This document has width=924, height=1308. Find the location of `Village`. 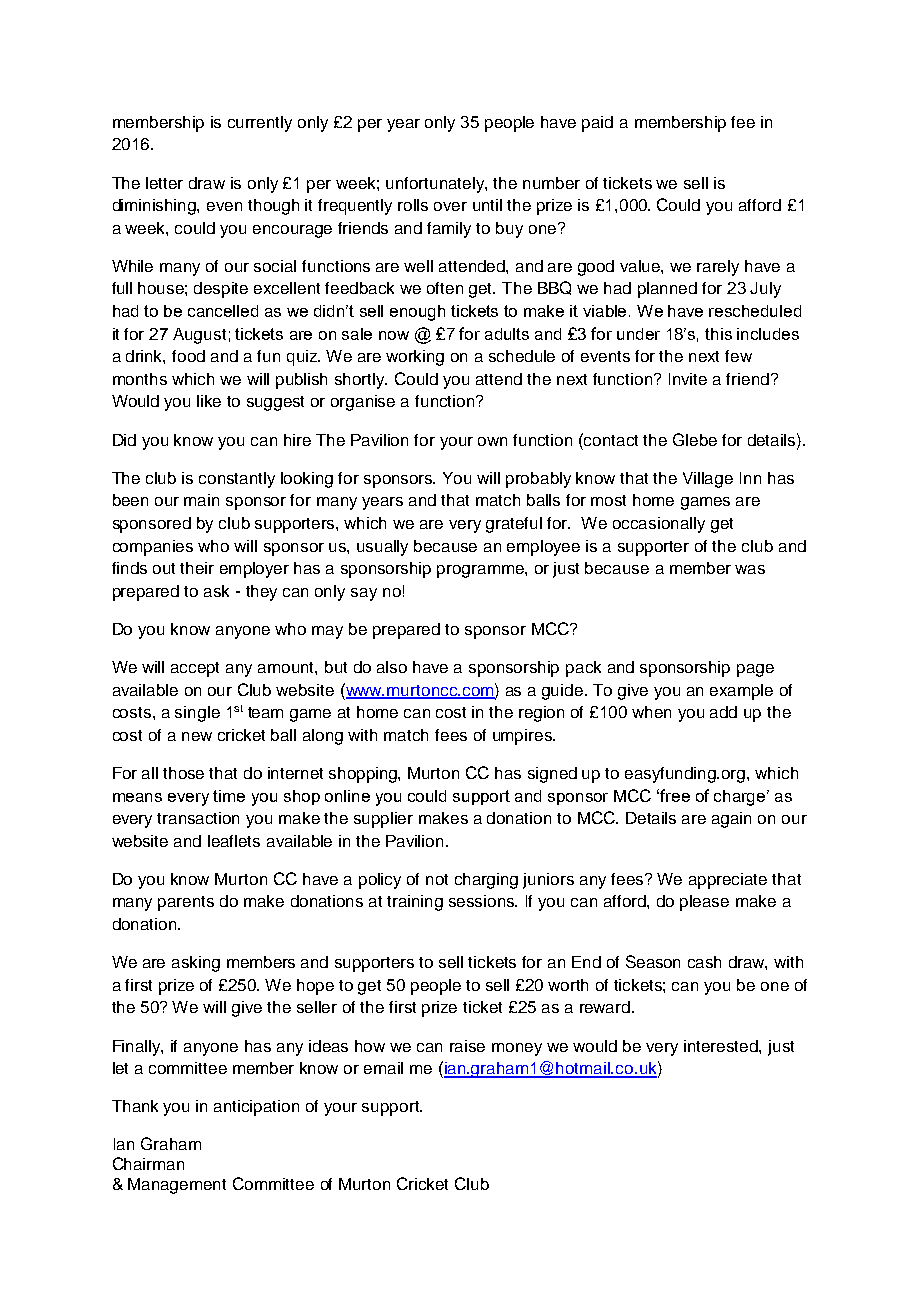

Village is located at coordinates (708, 480).
